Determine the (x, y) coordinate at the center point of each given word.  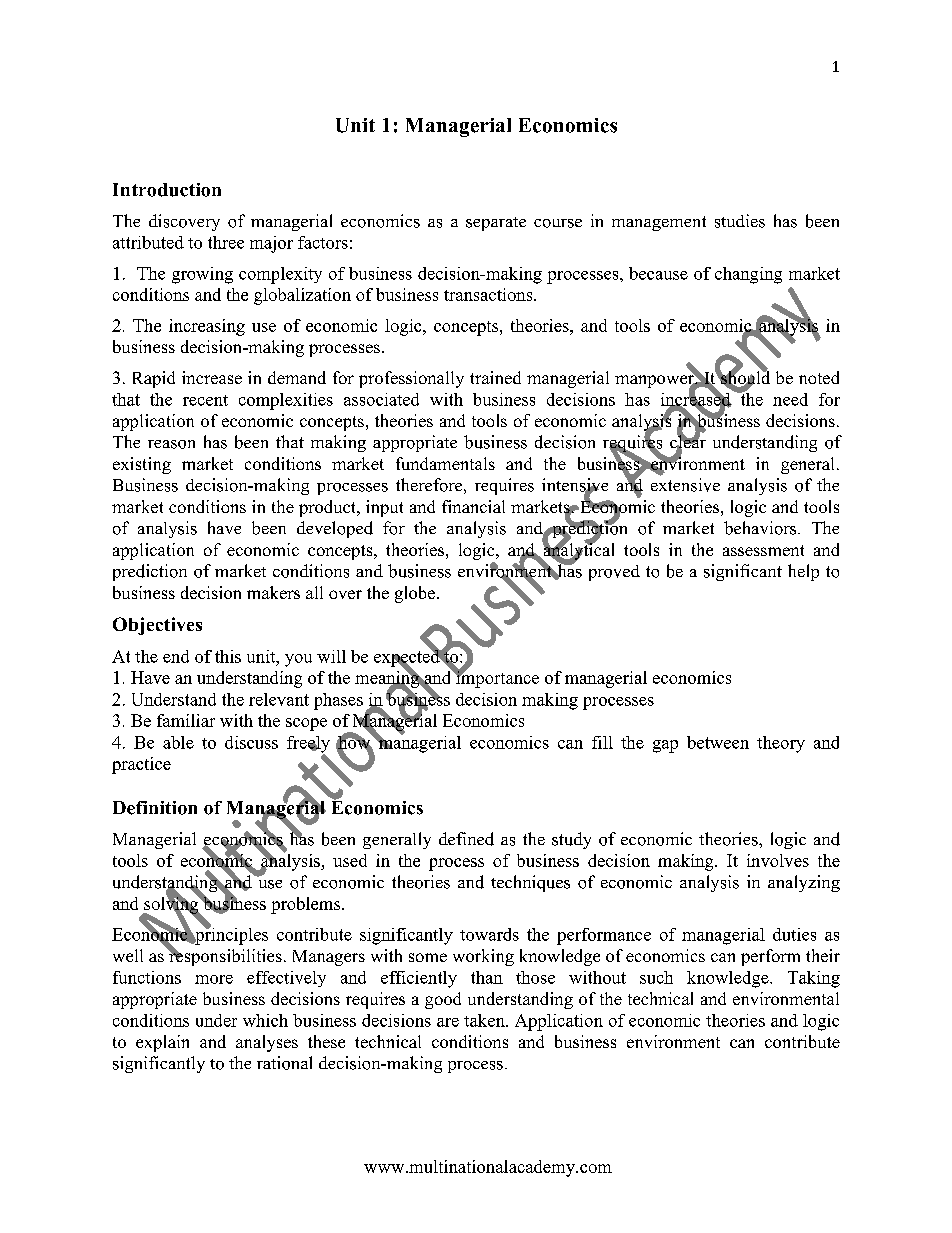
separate (496, 224)
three (226, 242)
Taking (814, 979)
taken (485, 1020)
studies (740, 221)
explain (162, 1043)
